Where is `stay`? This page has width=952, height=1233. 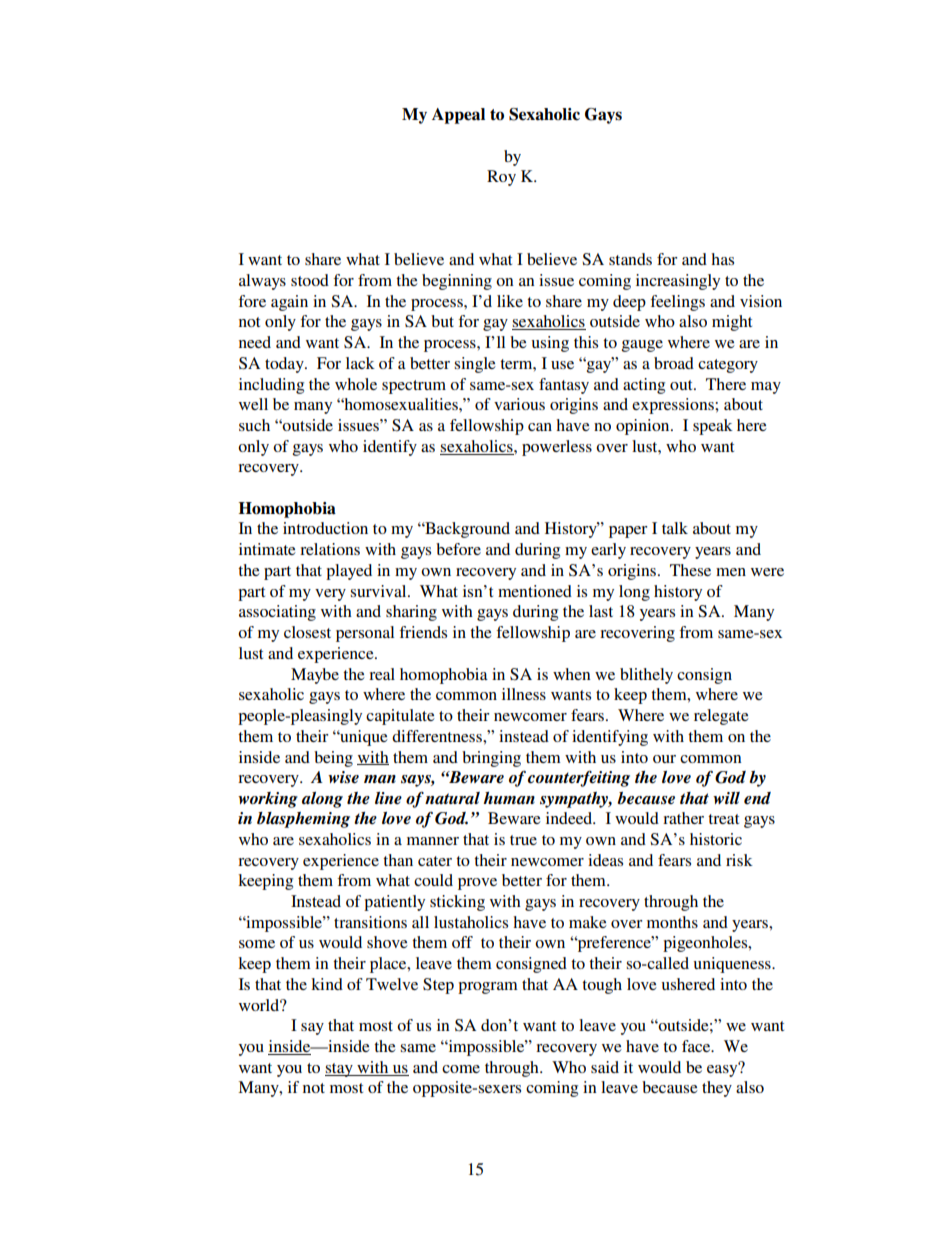 stay is located at coordinates (340, 1070).
